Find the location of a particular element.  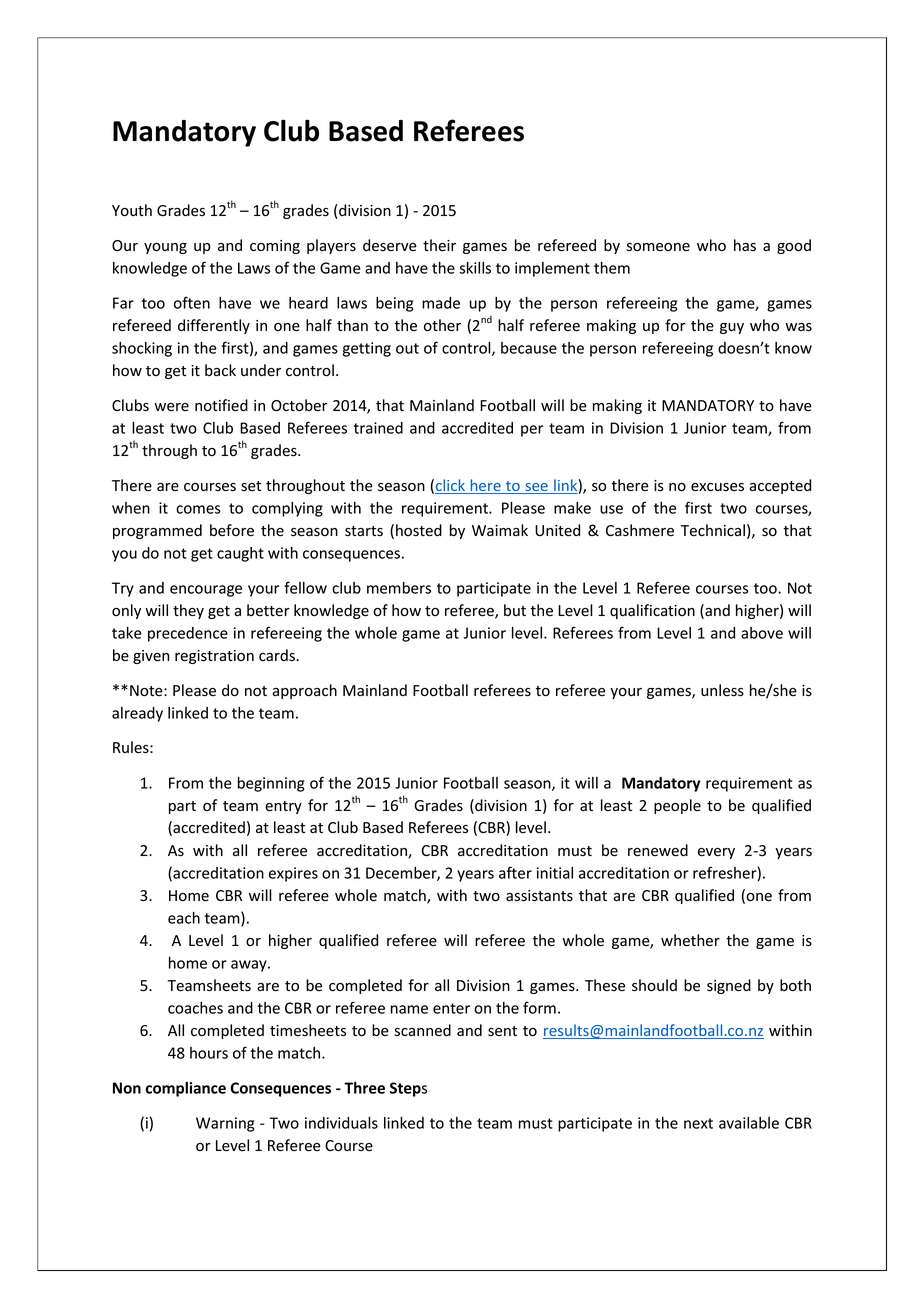

their is located at coordinates (439, 245).
